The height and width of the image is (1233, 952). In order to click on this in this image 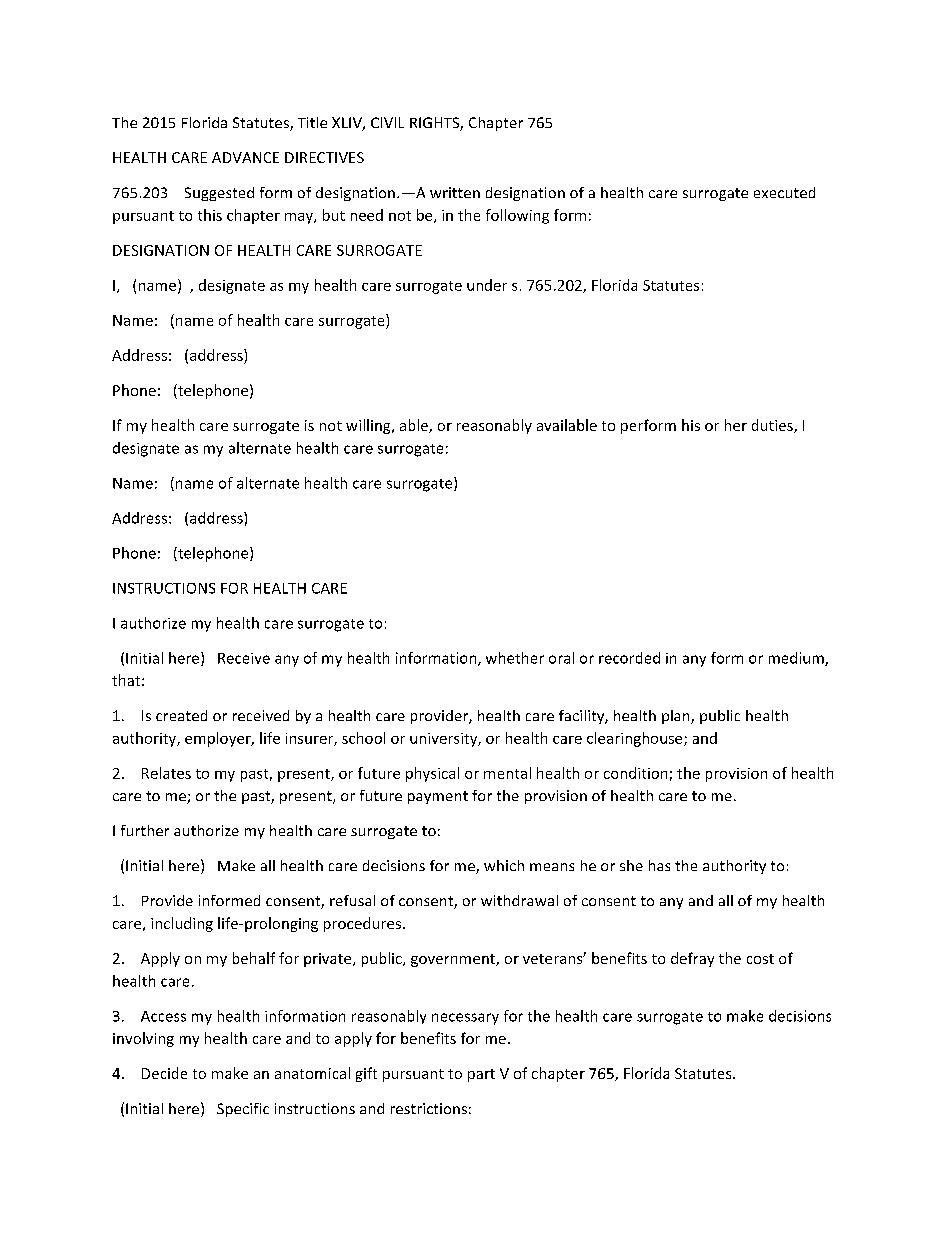, I will do `click(210, 215)`.
